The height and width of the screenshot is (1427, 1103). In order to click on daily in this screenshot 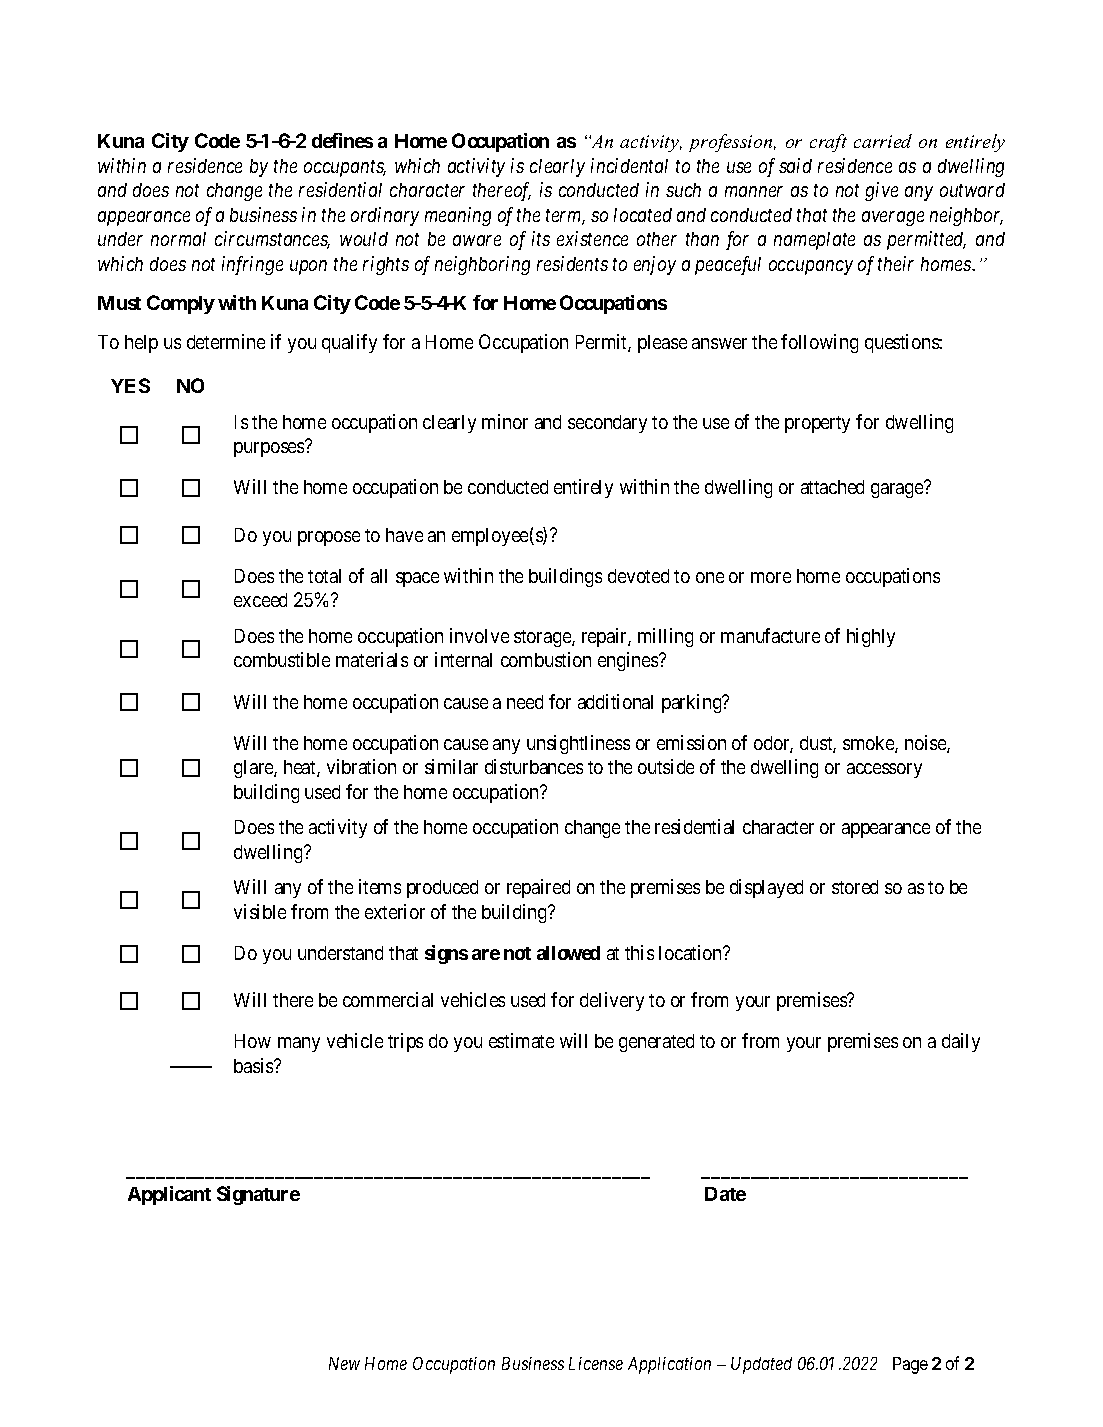, I will do `click(961, 1042)`.
